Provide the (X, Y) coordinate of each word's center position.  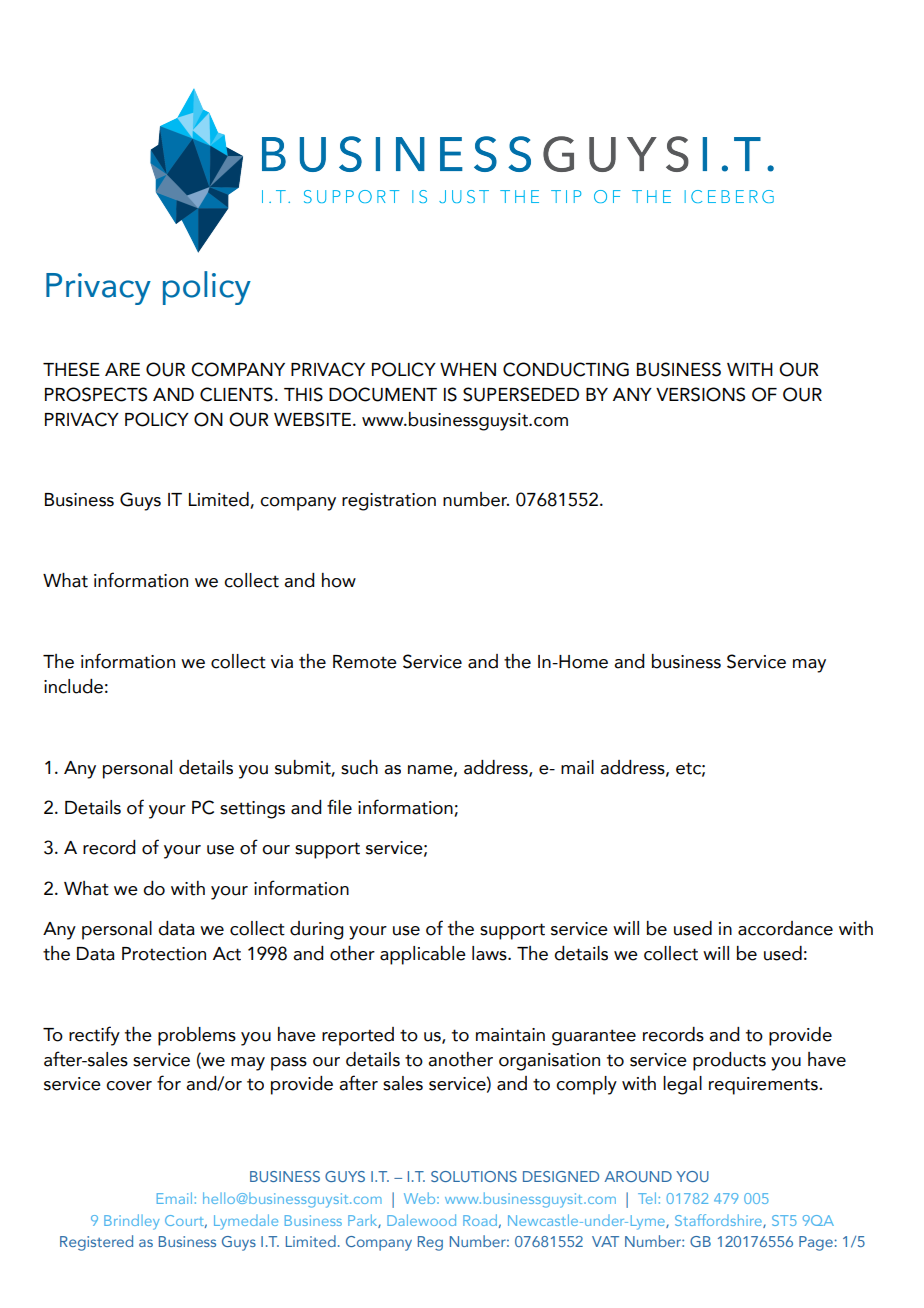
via (282, 662)
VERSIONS (700, 394)
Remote (365, 662)
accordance (785, 928)
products (729, 1061)
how (339, 580)
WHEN (468, 369)
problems (197, 1036)
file (339, 807)
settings (252, 810)
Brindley (132, 1222)
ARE (122, 369)
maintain (510, 1035)
